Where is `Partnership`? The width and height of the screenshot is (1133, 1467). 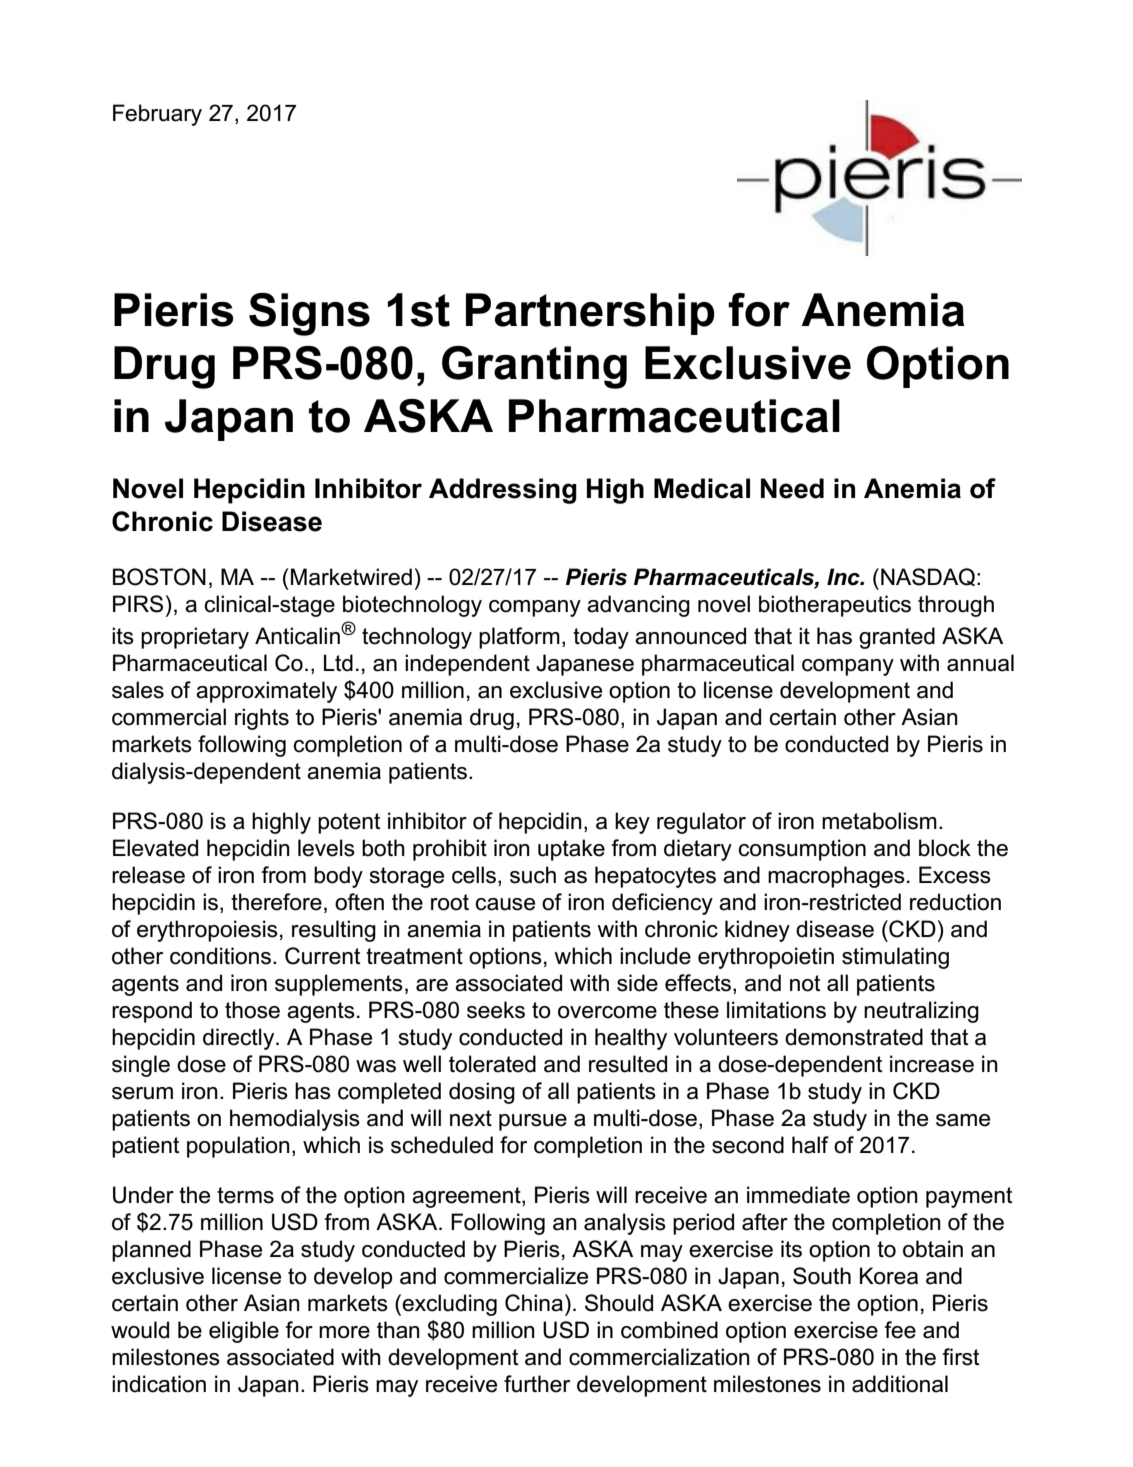 Partnership is located at coordinates (590, 314).
